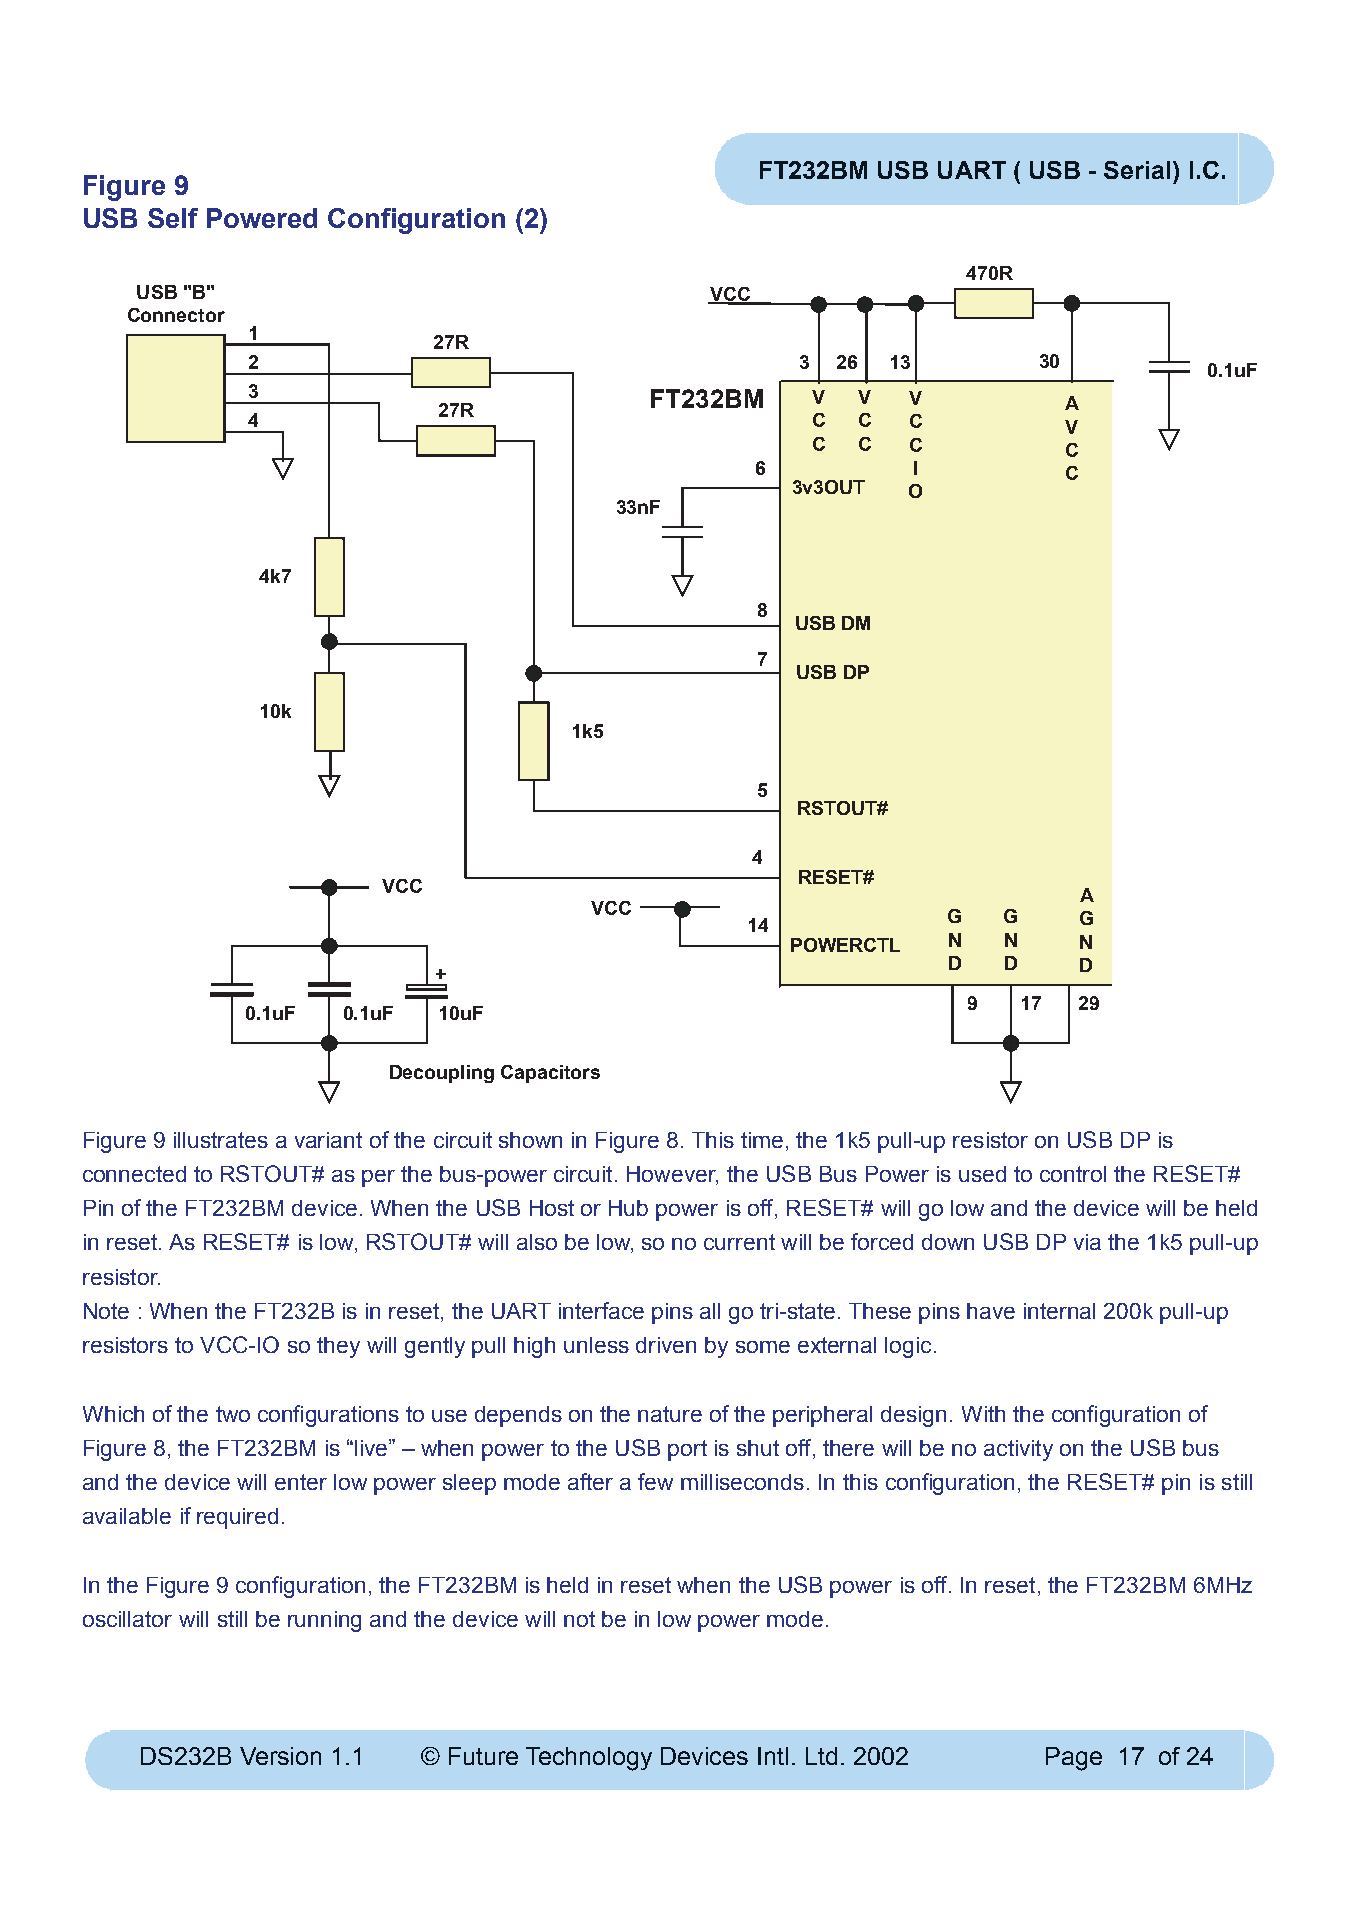 Image resolution: width=1360 pixels, height=1923 pixels. I want to click on Version, so click(280, 1756).
